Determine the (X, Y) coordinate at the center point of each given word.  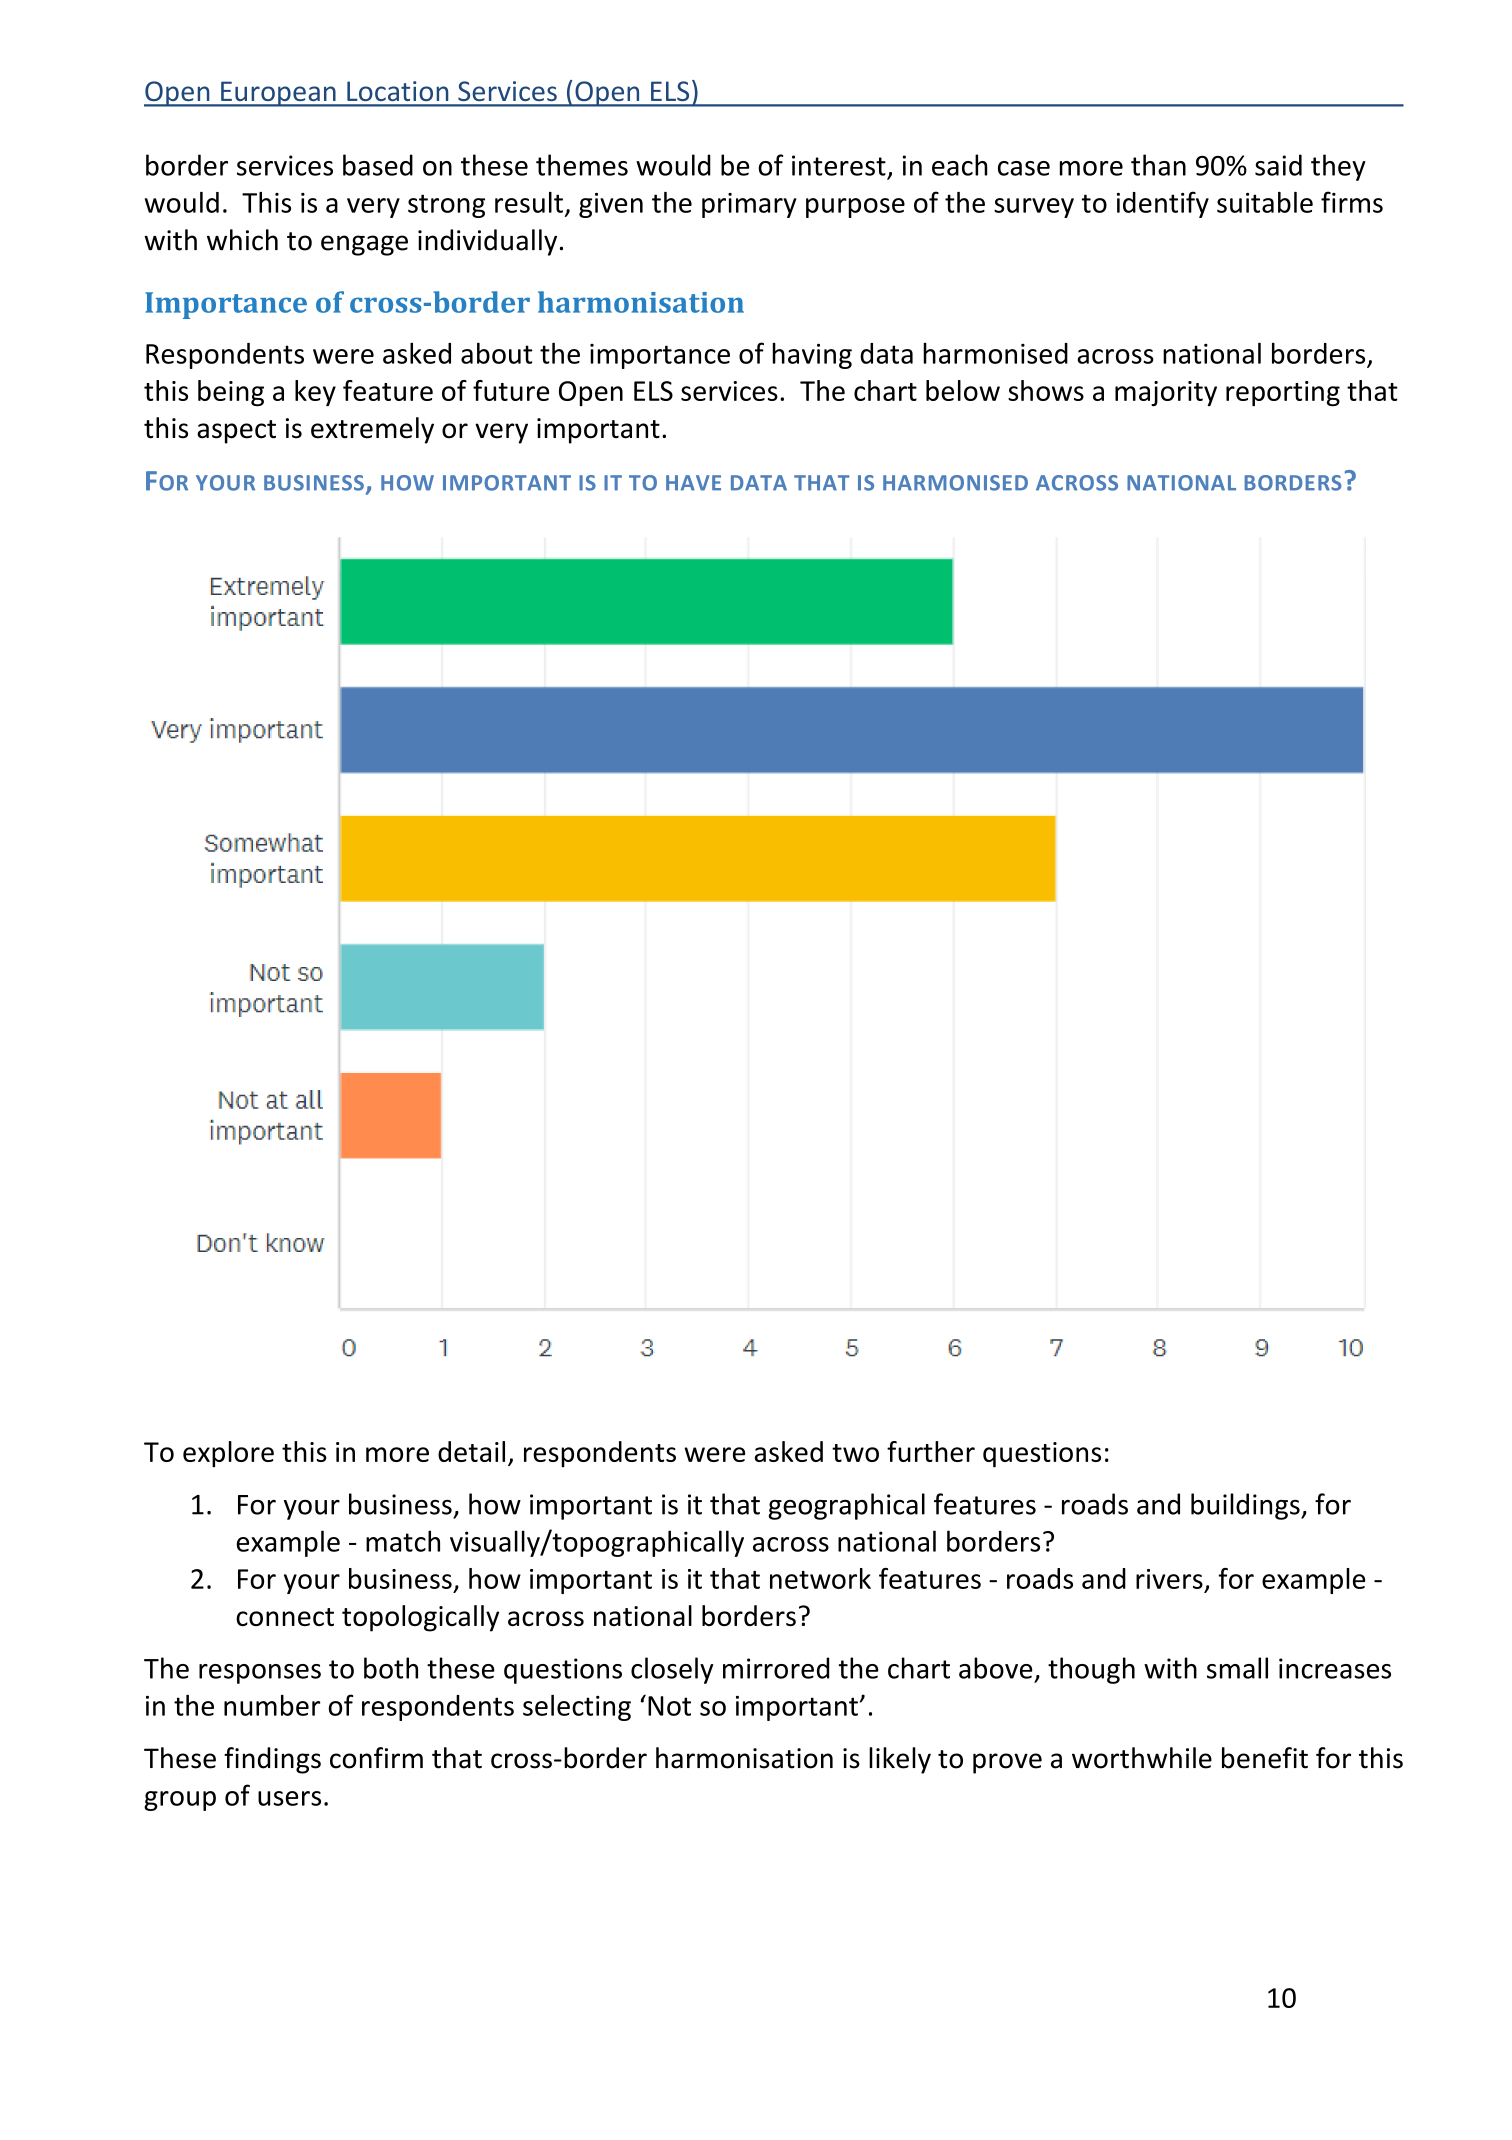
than (1158, 165)
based (378, 165)
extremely (372, 430)
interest (839, 165)
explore (228, 1454)
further (931, 1451)
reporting (1283, 393)
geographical (847, 1506)
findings (272, 1760)
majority (1166, 393)
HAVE (693, 483)
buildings (1246, 1506)
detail (471, 1451)
